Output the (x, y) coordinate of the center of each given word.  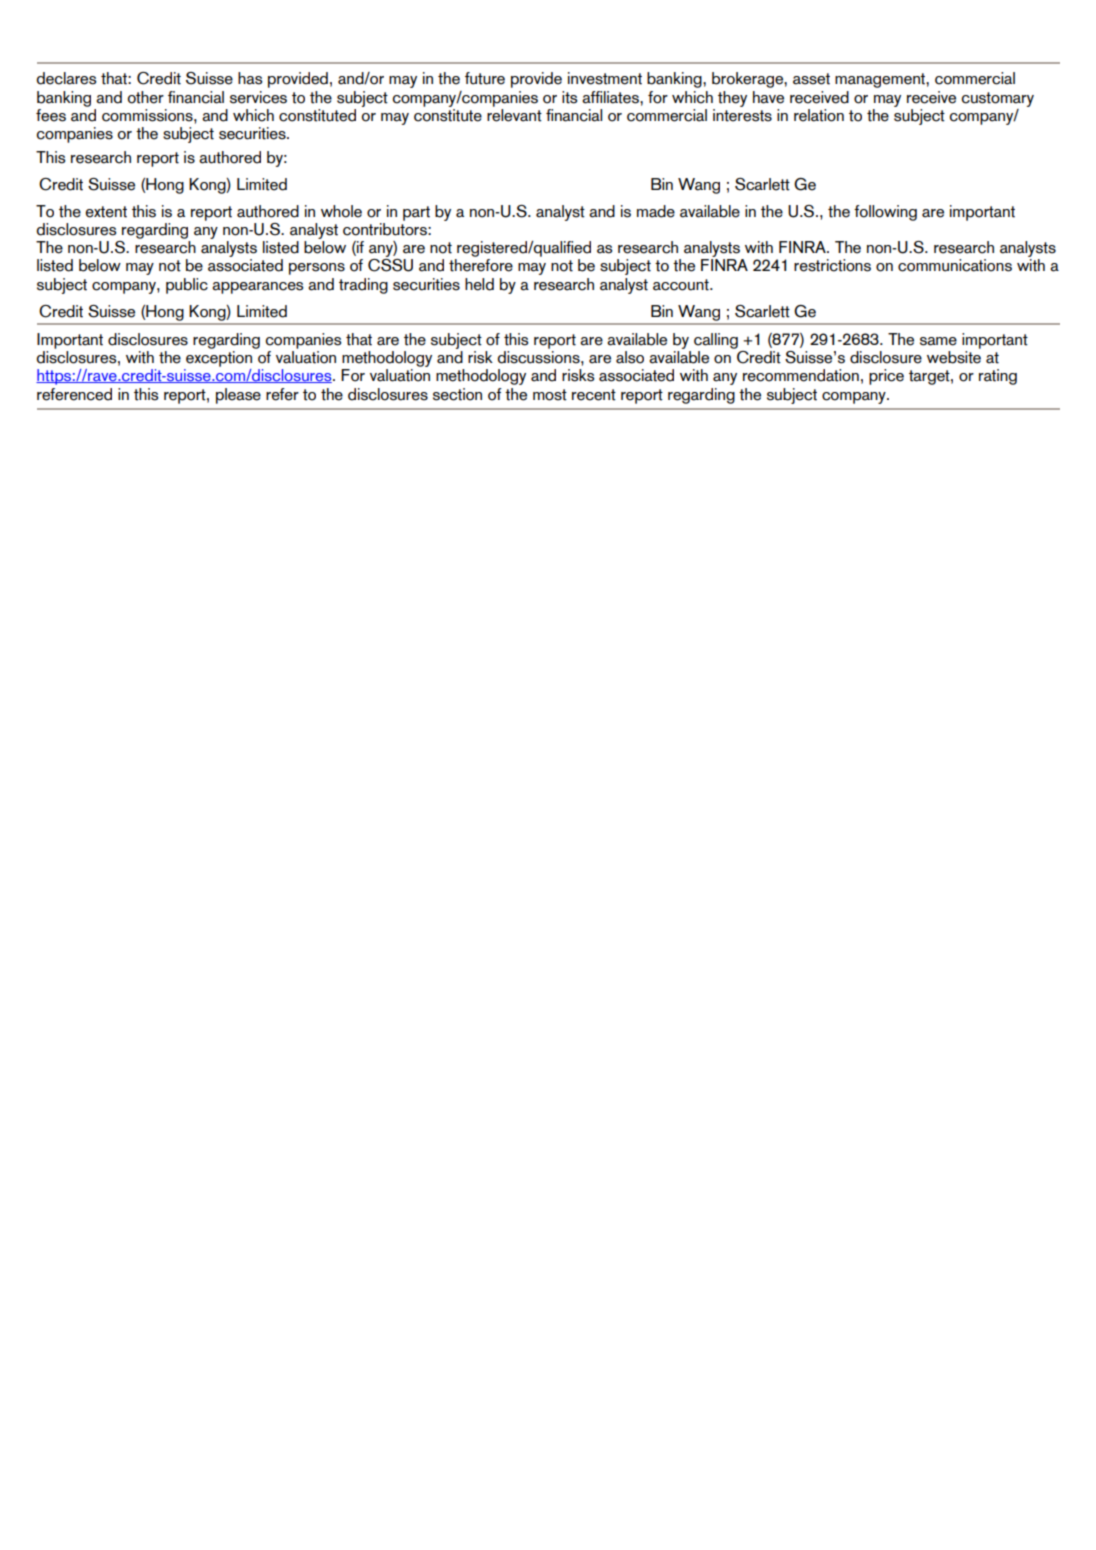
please (238, 396)
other (146, 97)
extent (106, 212)
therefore (481, 265)
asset (811, 79)
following (885, 213)
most (550, 395)
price (886, 377)
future (485, 78)
